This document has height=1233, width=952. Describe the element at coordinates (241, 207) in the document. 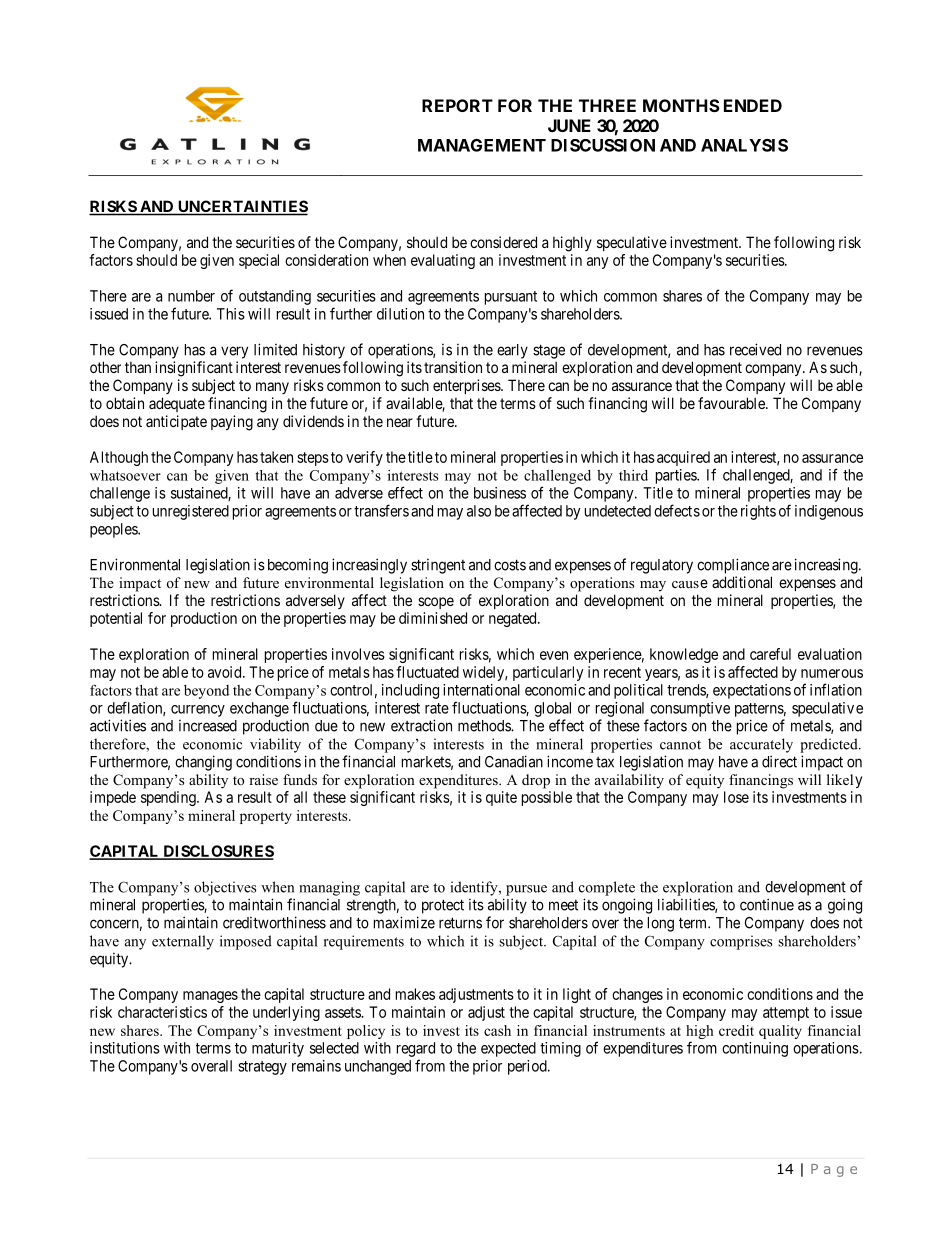

I see `UNCERTAINTIES` at that location.
